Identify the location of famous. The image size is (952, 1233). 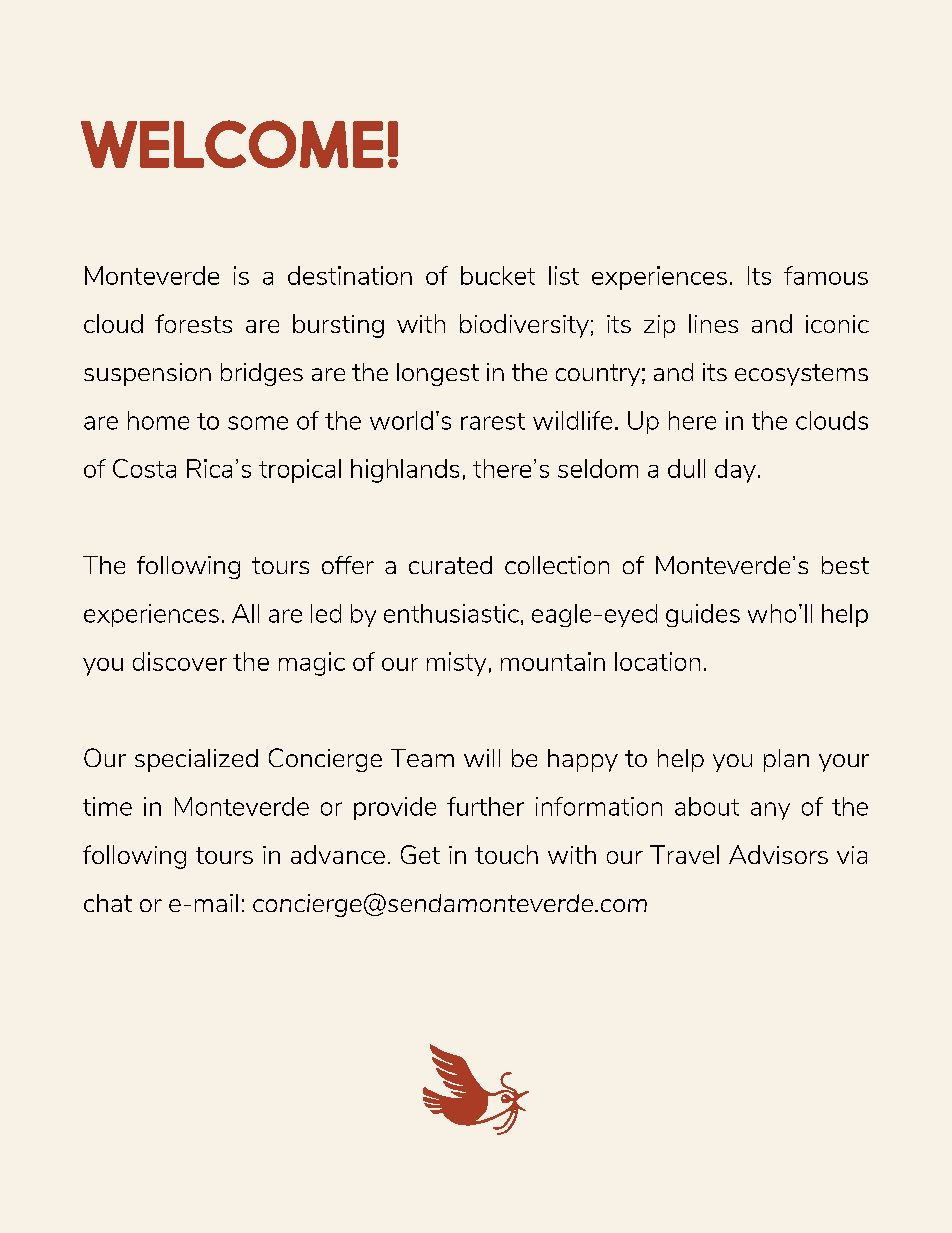
(826, 275).
